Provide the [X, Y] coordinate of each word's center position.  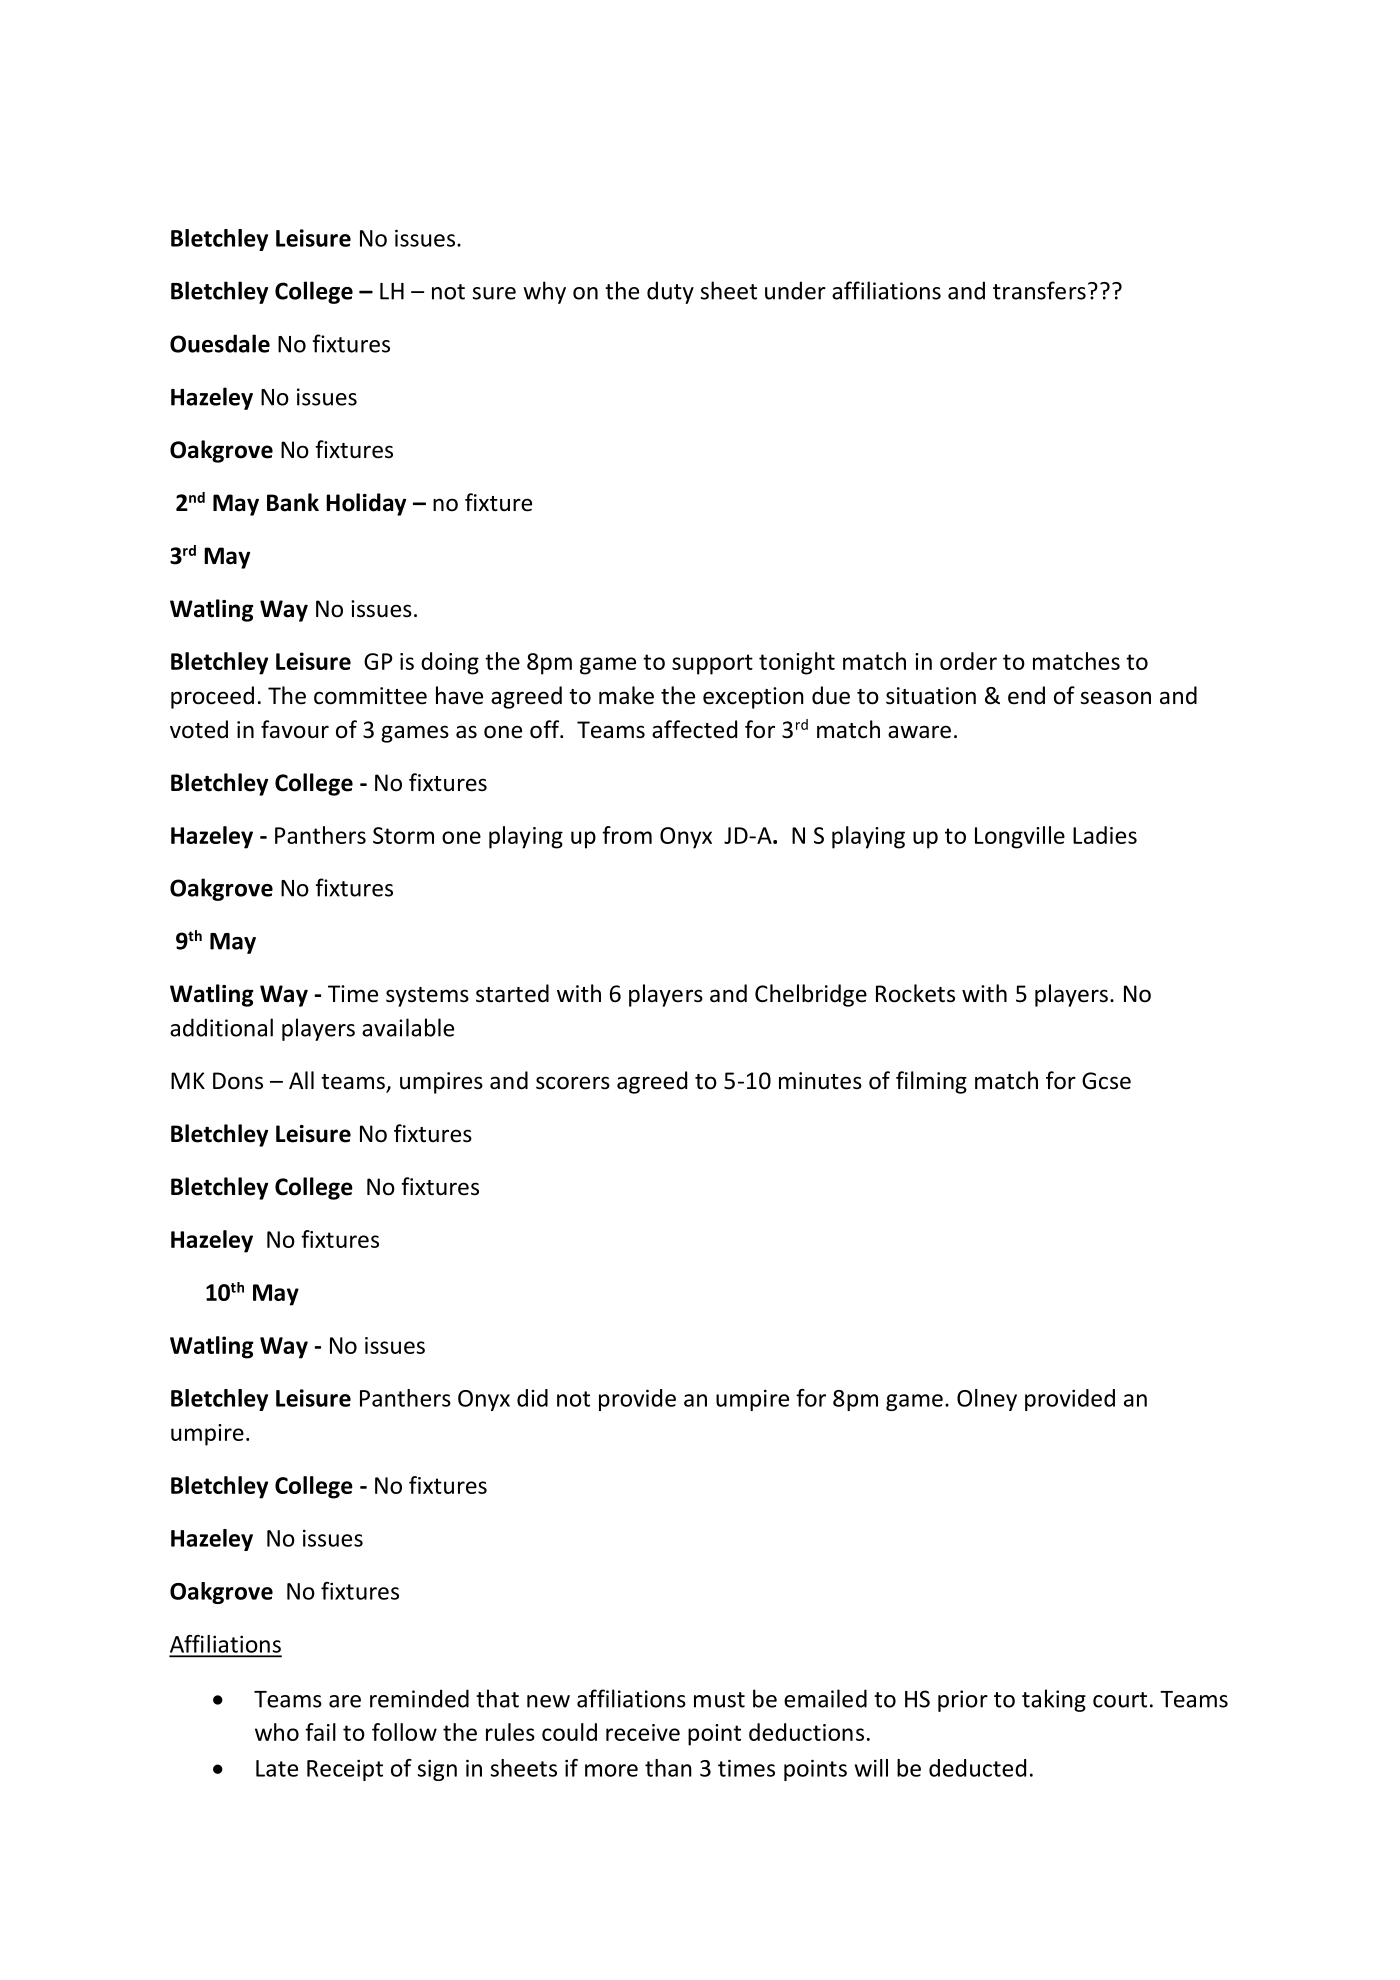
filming [931, 1082]
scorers [573, 1083]
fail [320, 1732]
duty [670, 292]
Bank [293, 502]
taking [1054, 1700]
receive [643, 1732]
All [301, 1080]
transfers [1039, 290]
